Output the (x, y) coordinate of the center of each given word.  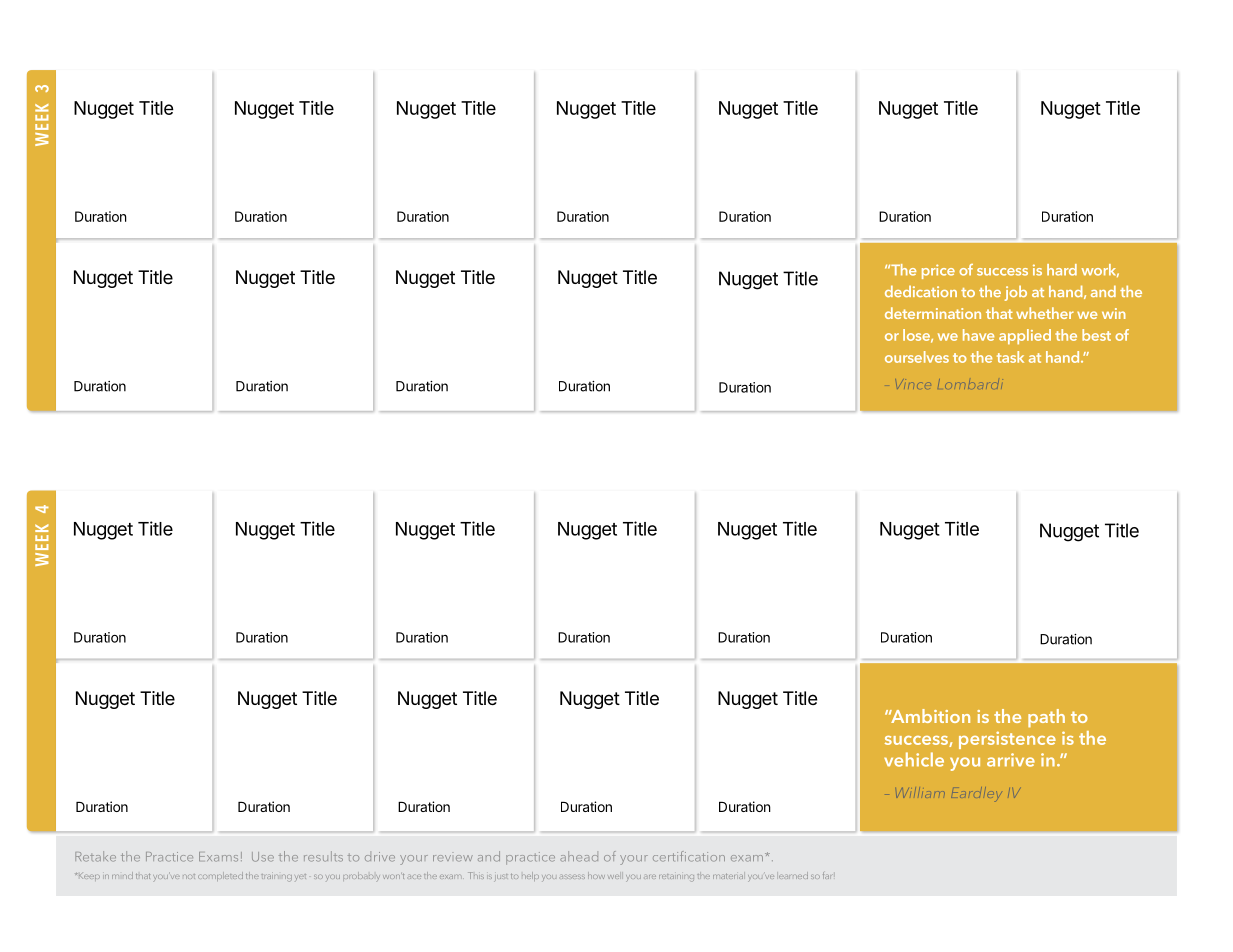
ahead (579, 856)
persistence (1007, 740)
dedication (921, 291)
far (827, 875)
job (1016, 293)
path (1046, 718)
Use (263, 857)
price (938, 271)
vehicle (914, 759)
